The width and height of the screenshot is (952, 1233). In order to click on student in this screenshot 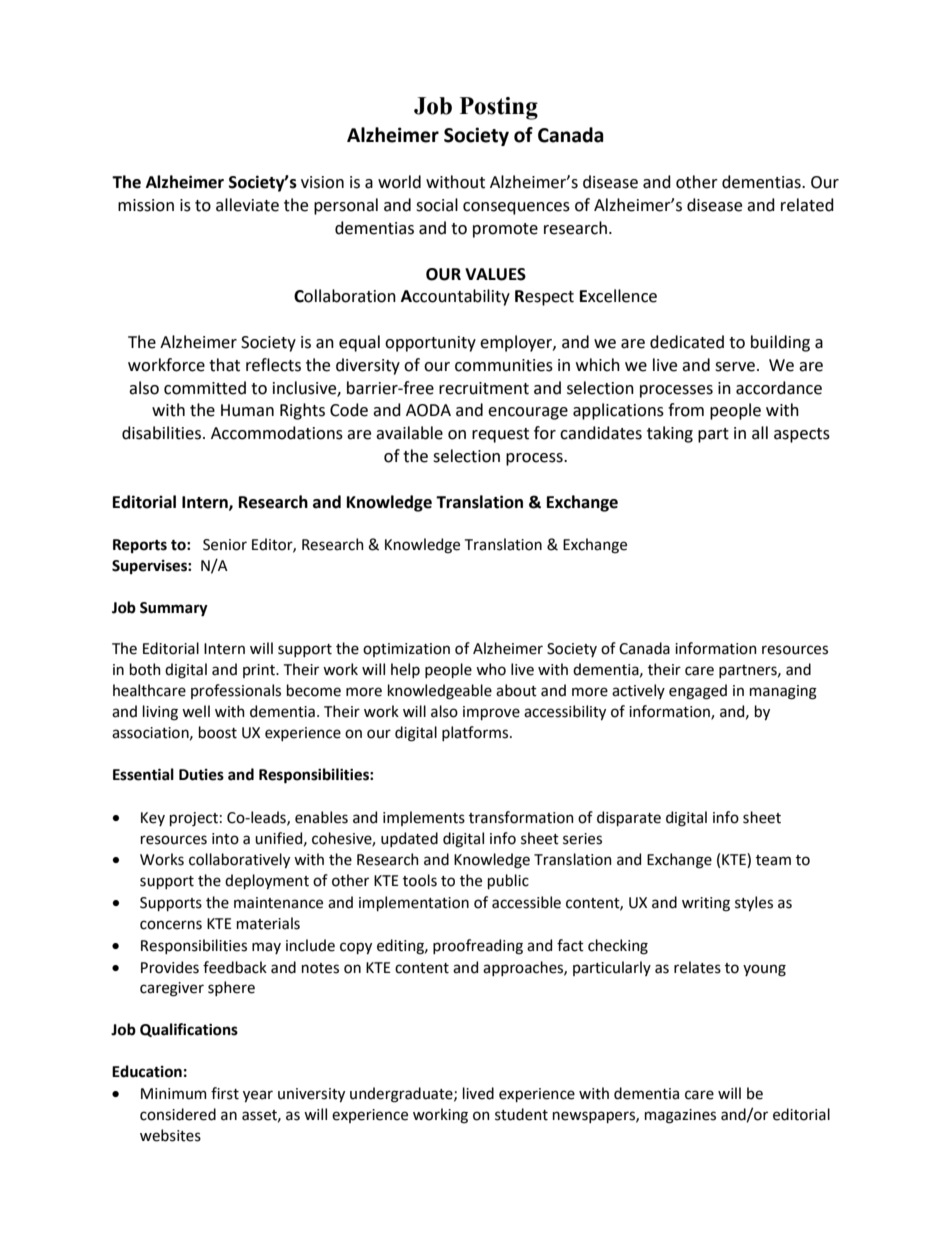, I will do `click(521, 1114)`.
